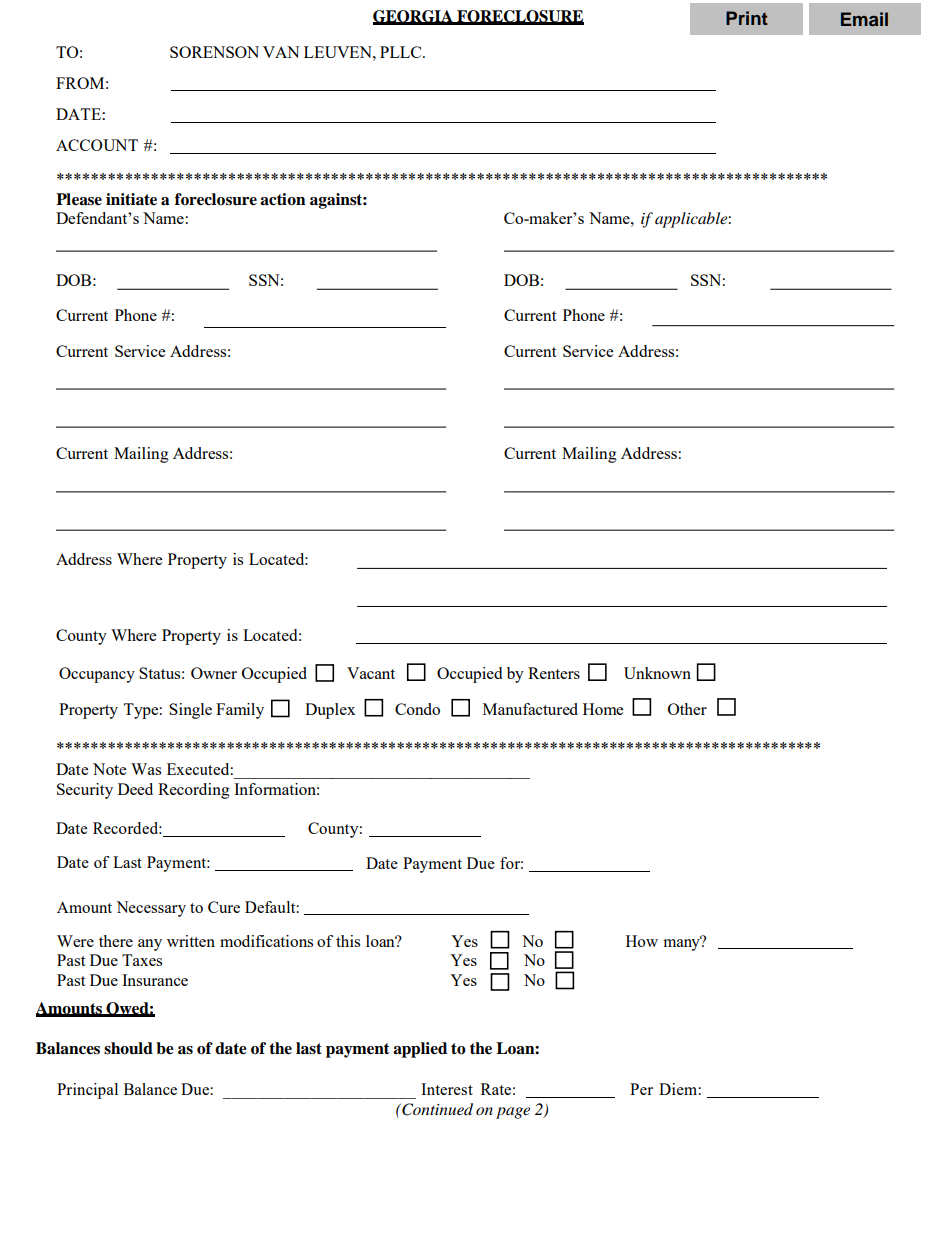 Image resolution: width=952 pixels, height=1233 pixels. I want to click on Unknown, so click(657, 673).
